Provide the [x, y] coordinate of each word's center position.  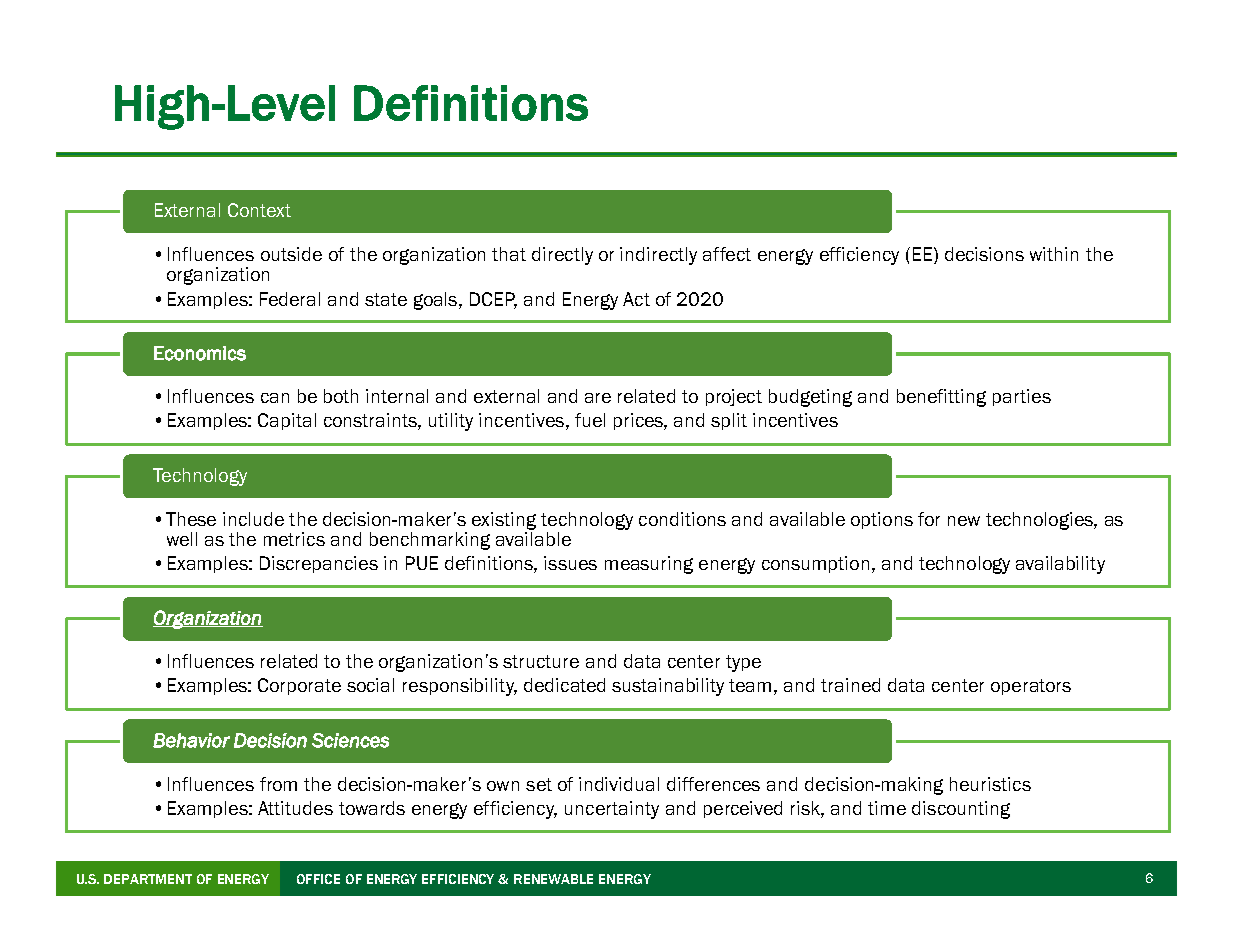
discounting [961, 810]
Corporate [299, 686]
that [509, 254]
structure [541, 661]
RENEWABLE [553, 879]
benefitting [941, 398]
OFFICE [318, 879]
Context [259, 210]
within [1054, 254]
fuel [590, 420]
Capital [287, 421]
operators [1031, 687]
